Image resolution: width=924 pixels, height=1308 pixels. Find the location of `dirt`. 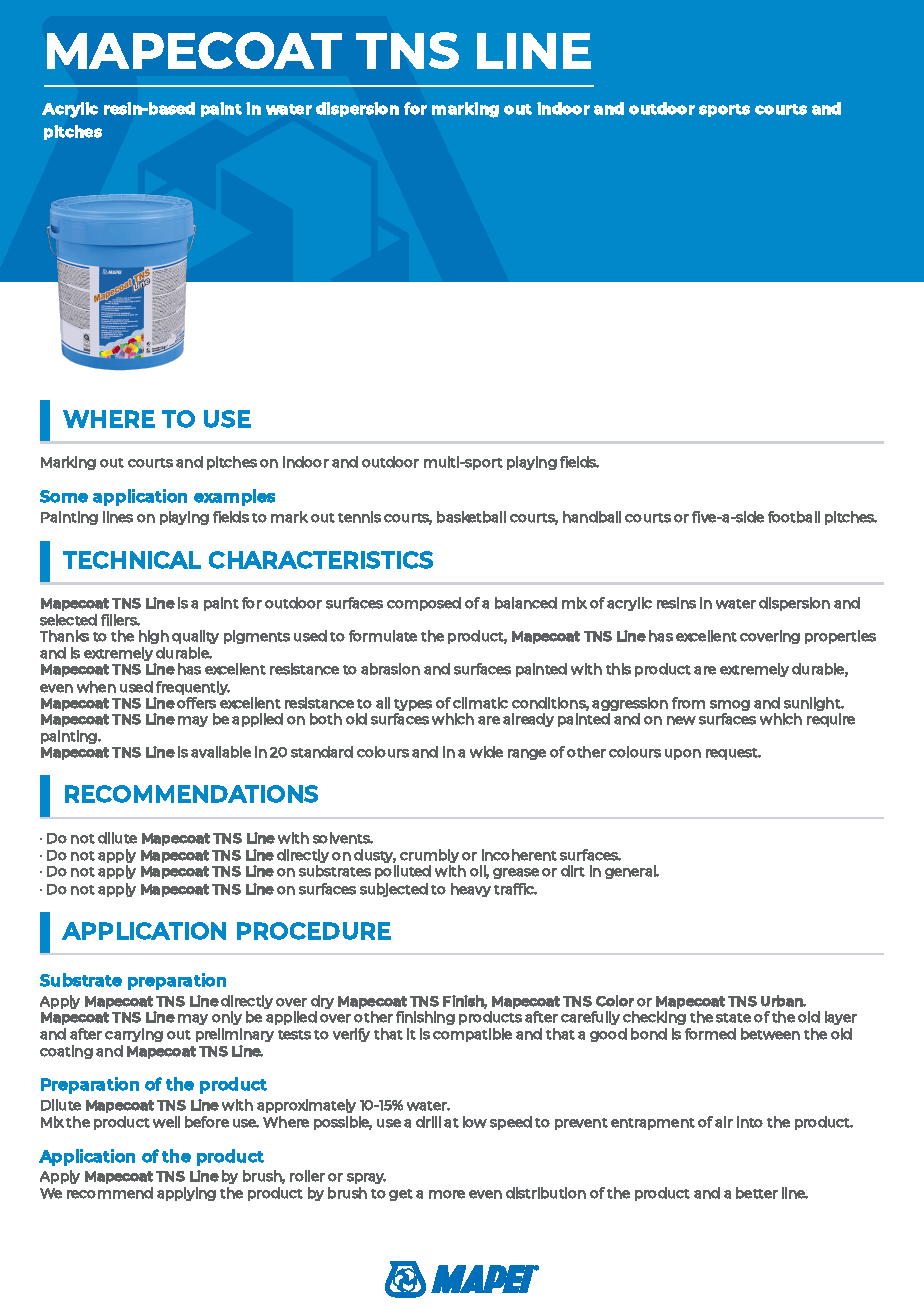

dirt is located at coordinates (573, 871).
